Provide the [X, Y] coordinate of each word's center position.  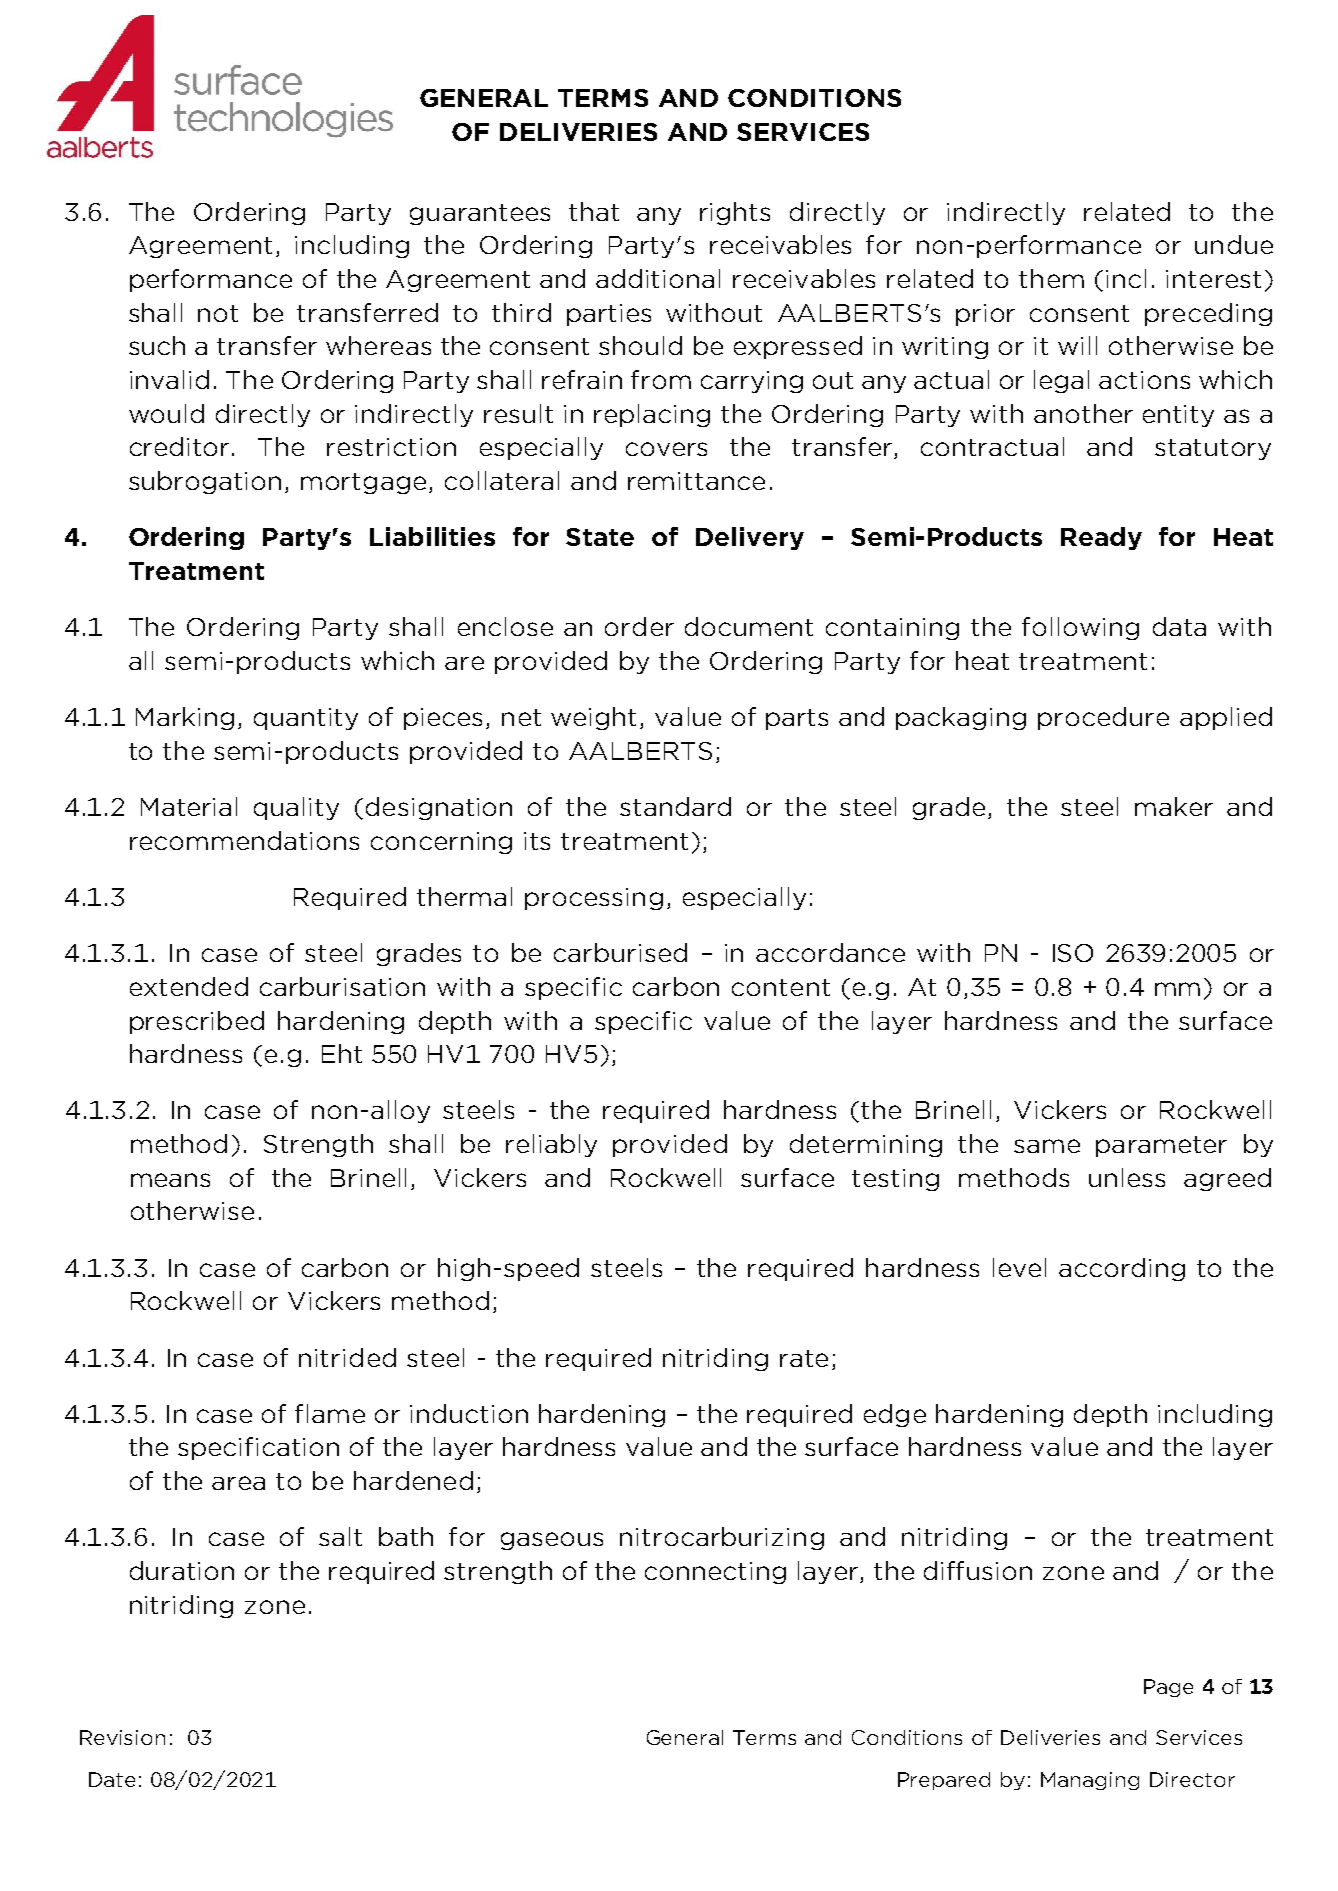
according [1122, 1269]
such [157, 345]
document [749, 626]
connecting [715, 1573]
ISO [1073, 953]
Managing [1090, 1781]
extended [189, 986]
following [1080, 628]
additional [658, 278]
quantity [306, 719]
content [781, 987]
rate [804, 1358]
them [1051, 278]
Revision [122, 1737]
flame [330, 1413]
